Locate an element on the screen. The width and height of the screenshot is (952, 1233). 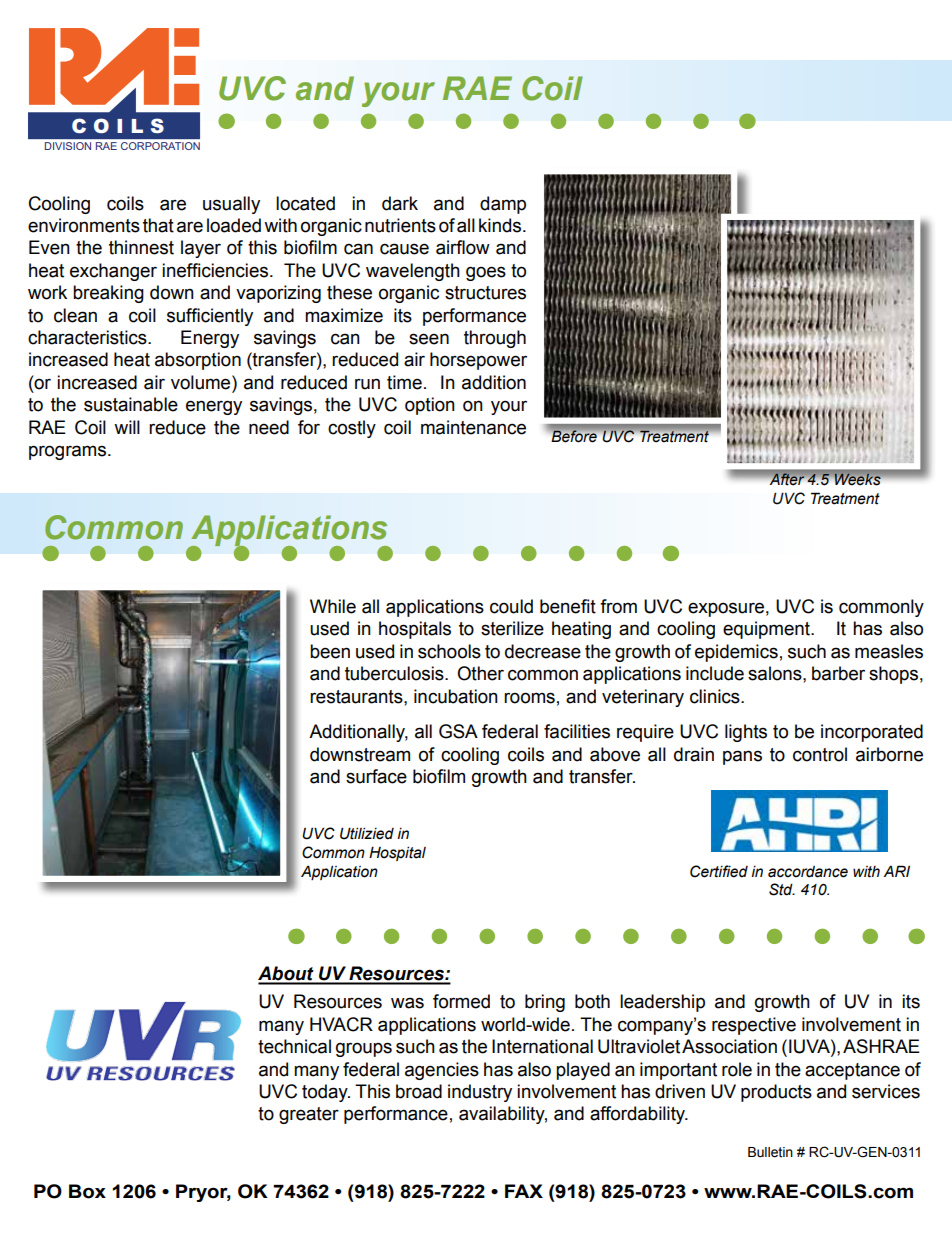
kinds is located at coordinates (501, 225).
